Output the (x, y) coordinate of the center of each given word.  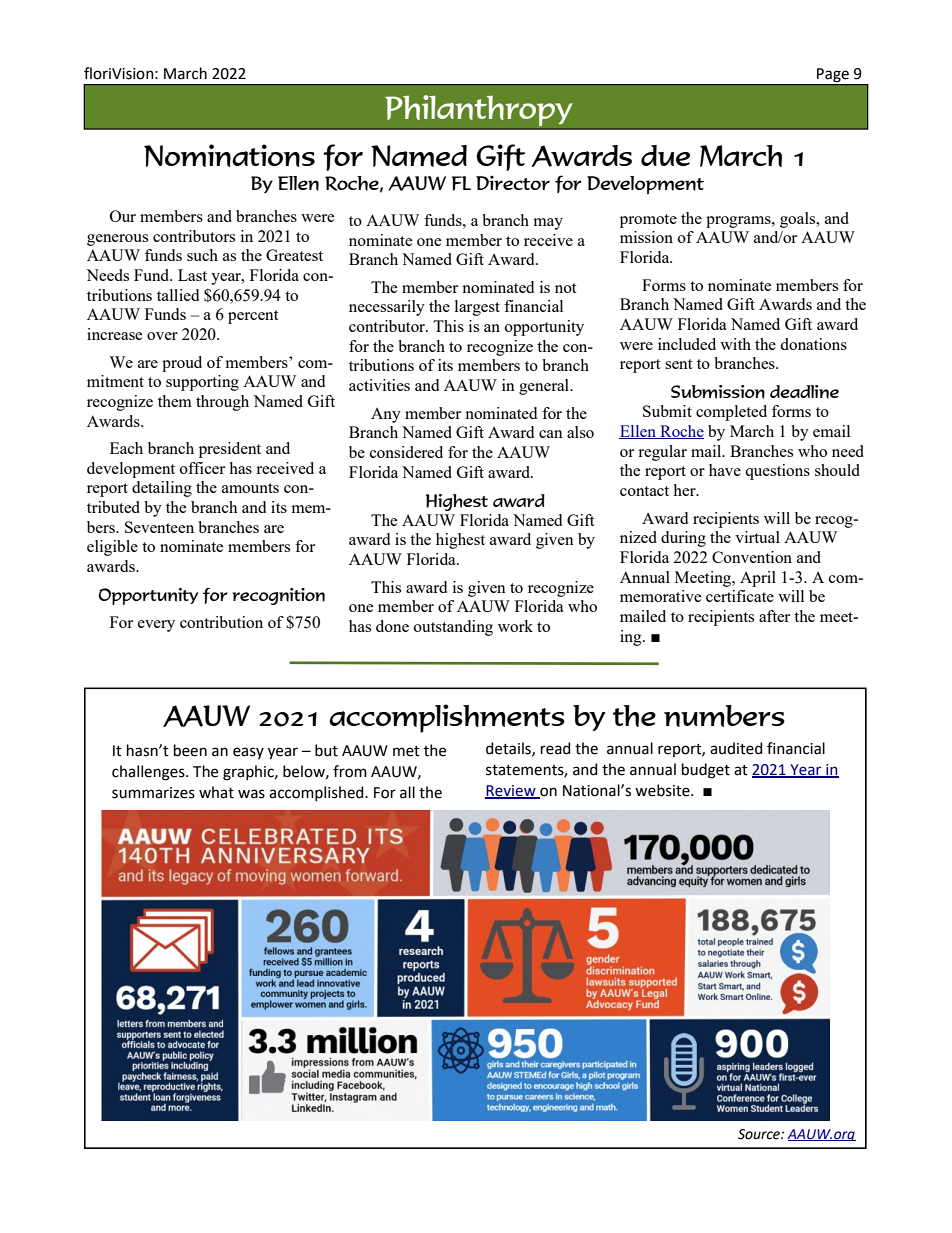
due (665, 155)
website (663, 790)
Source (760, 1134)
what (216, 792)
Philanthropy (479, 110)
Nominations (229, 155)
